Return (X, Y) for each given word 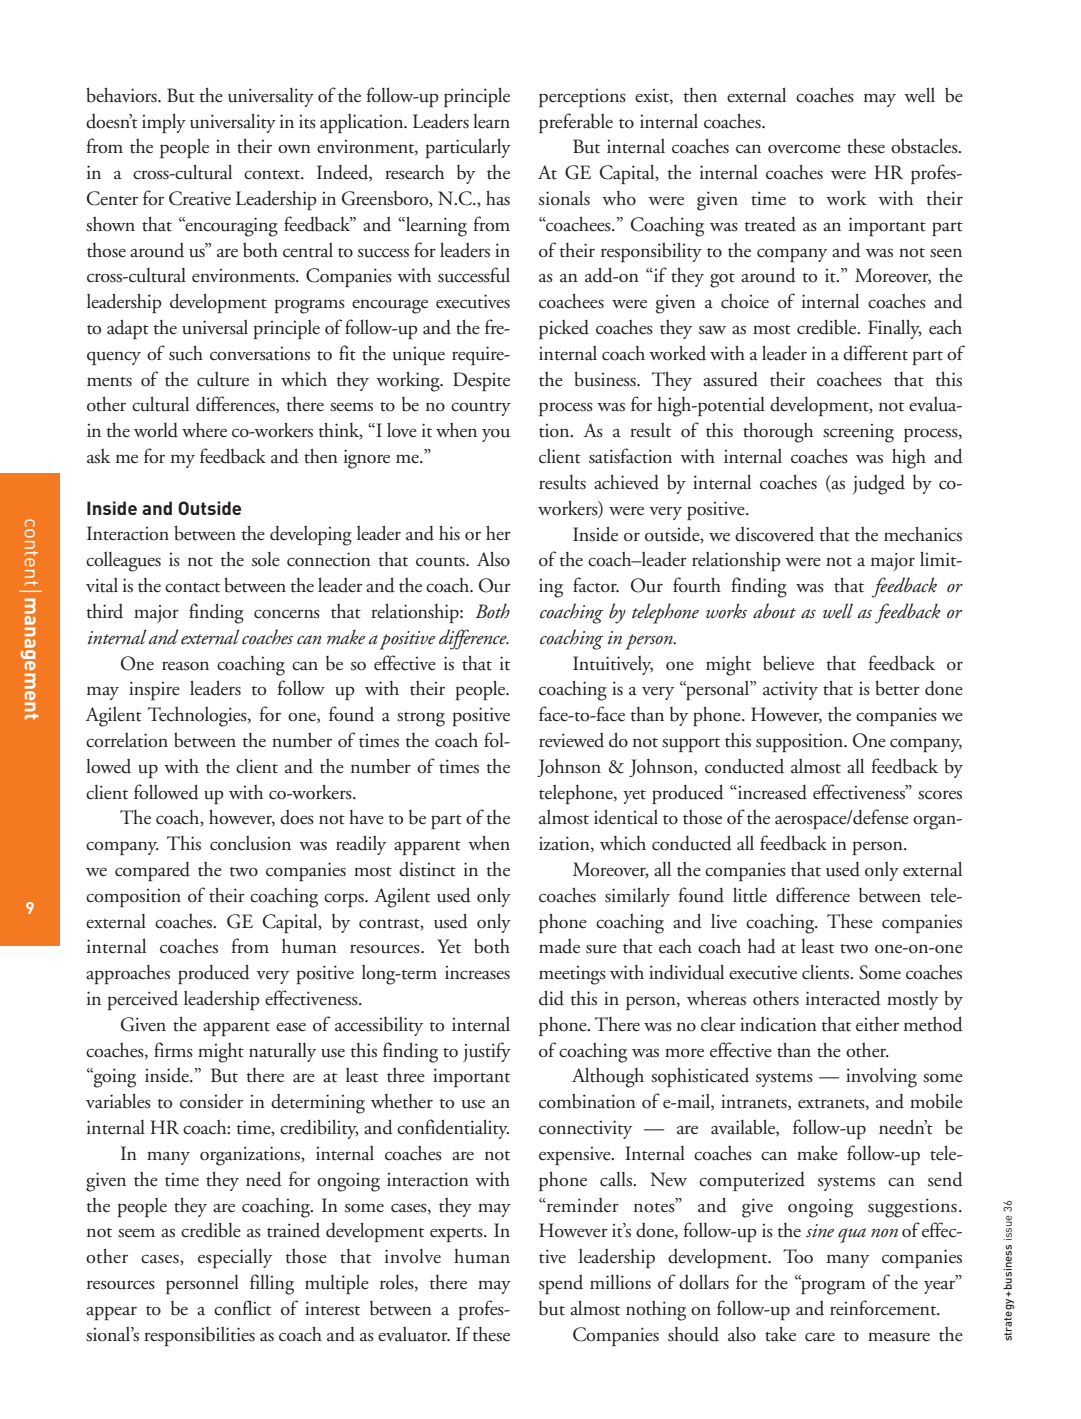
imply (164, 123)
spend (561, 1284)
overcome (804, 149)
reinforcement (884, 1308)
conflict (242, 1308)
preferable (576, 123)
